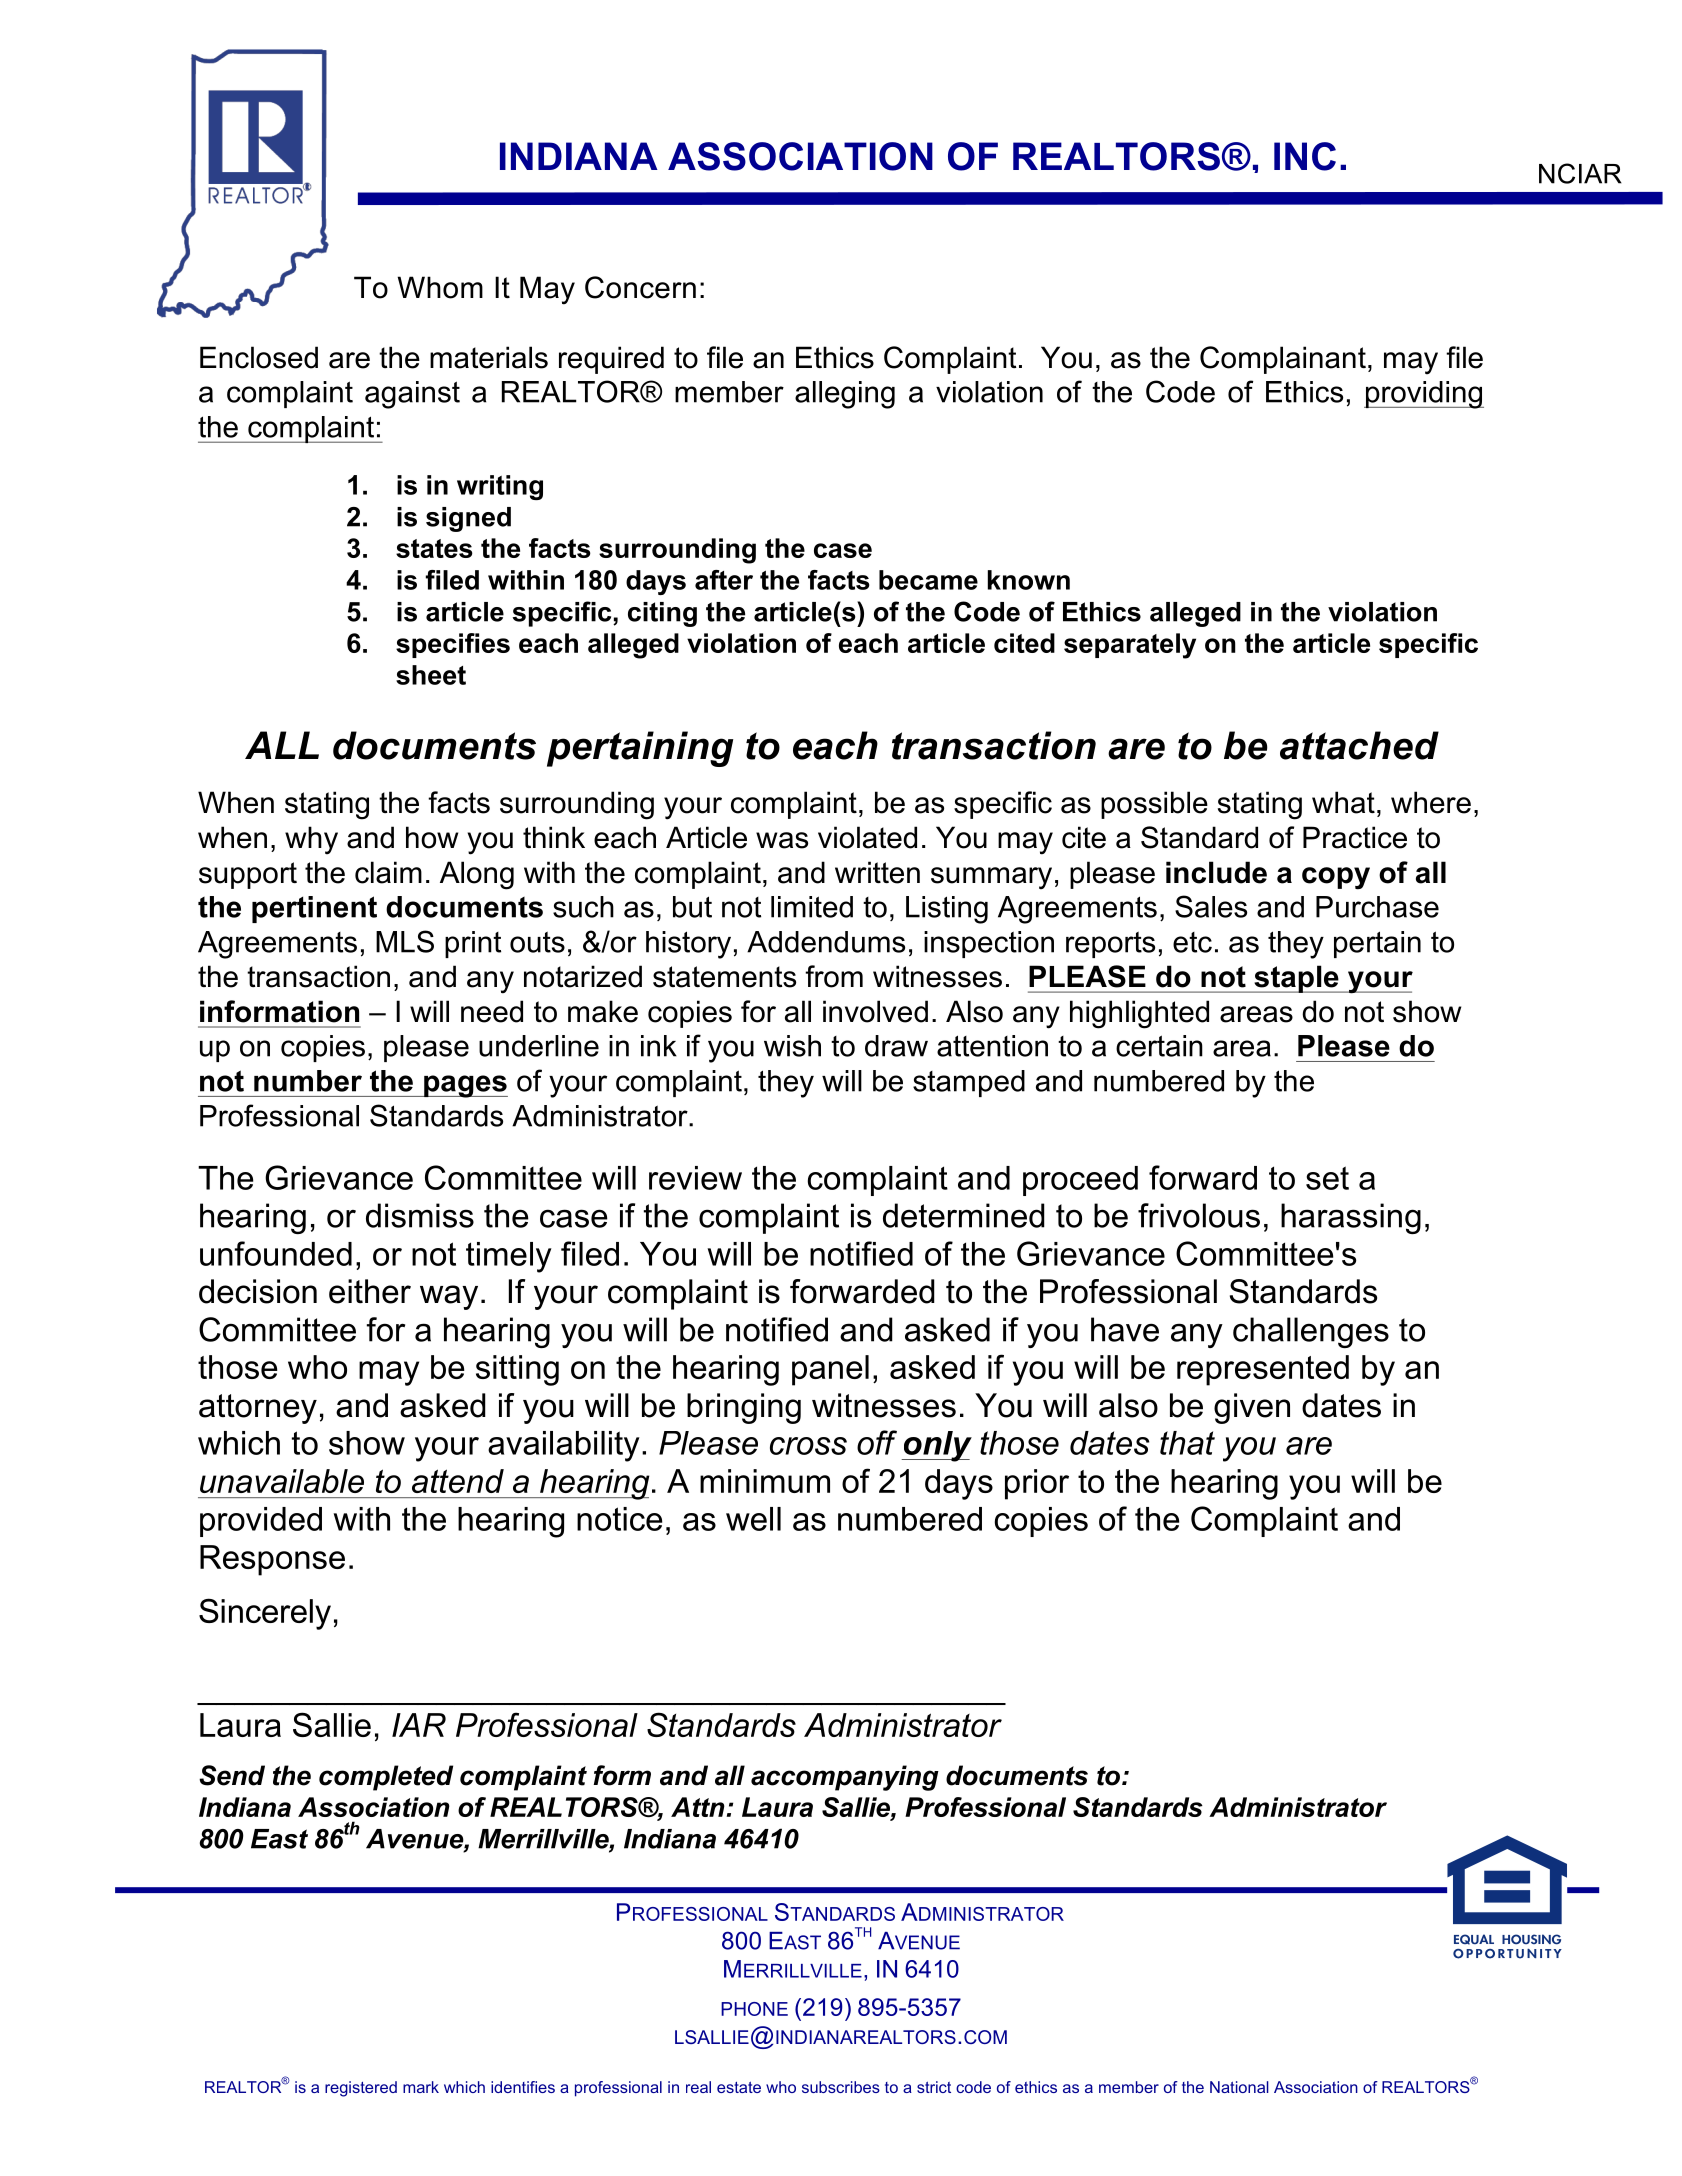 The height and width of the screenshot is (2176, 1682). What do you see at coordinates (1336, 878) in the screenshot?
I see `copy` at bounding box center [1336, 878].
